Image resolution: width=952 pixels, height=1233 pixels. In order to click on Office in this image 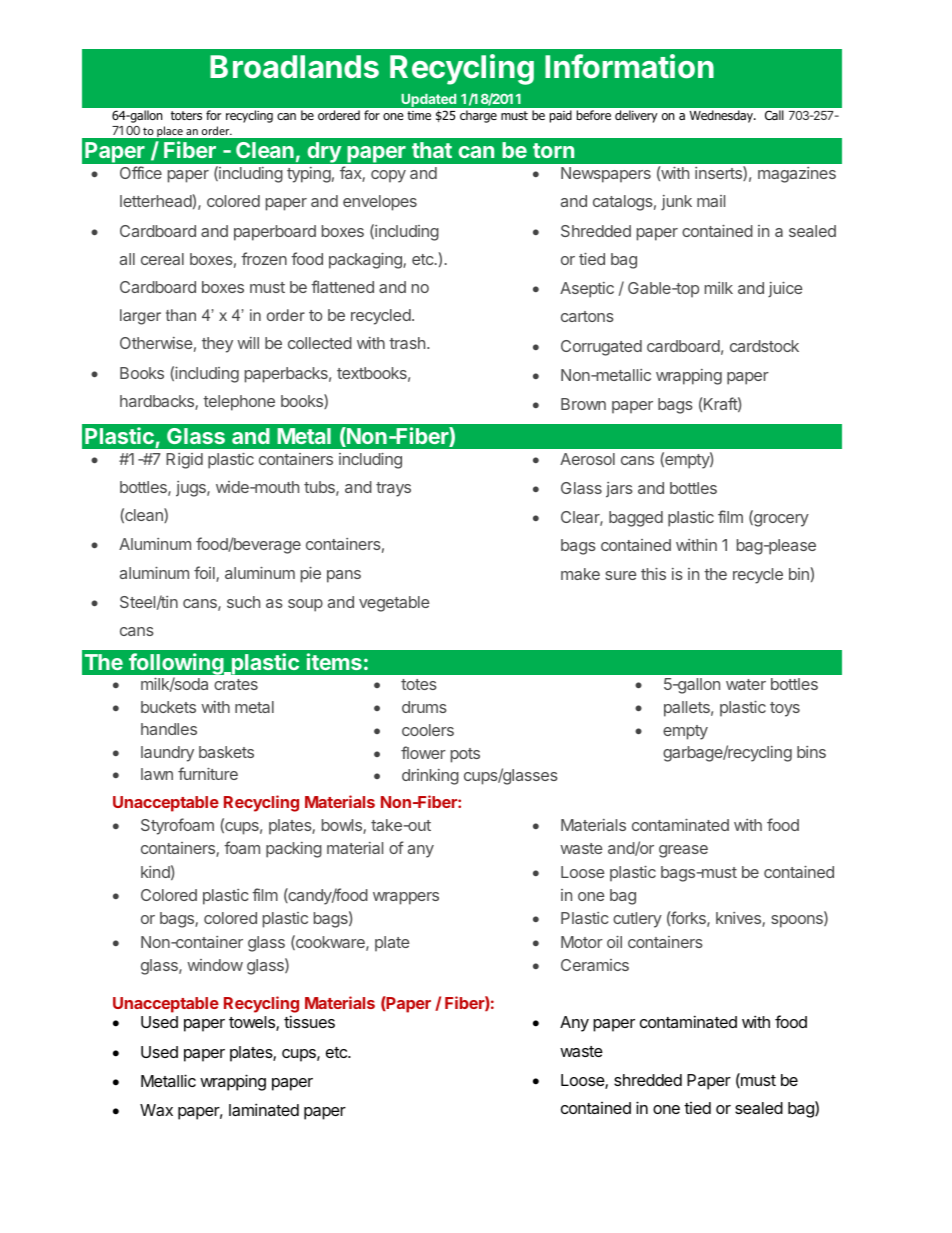, I will do `click(141, 172)`.
